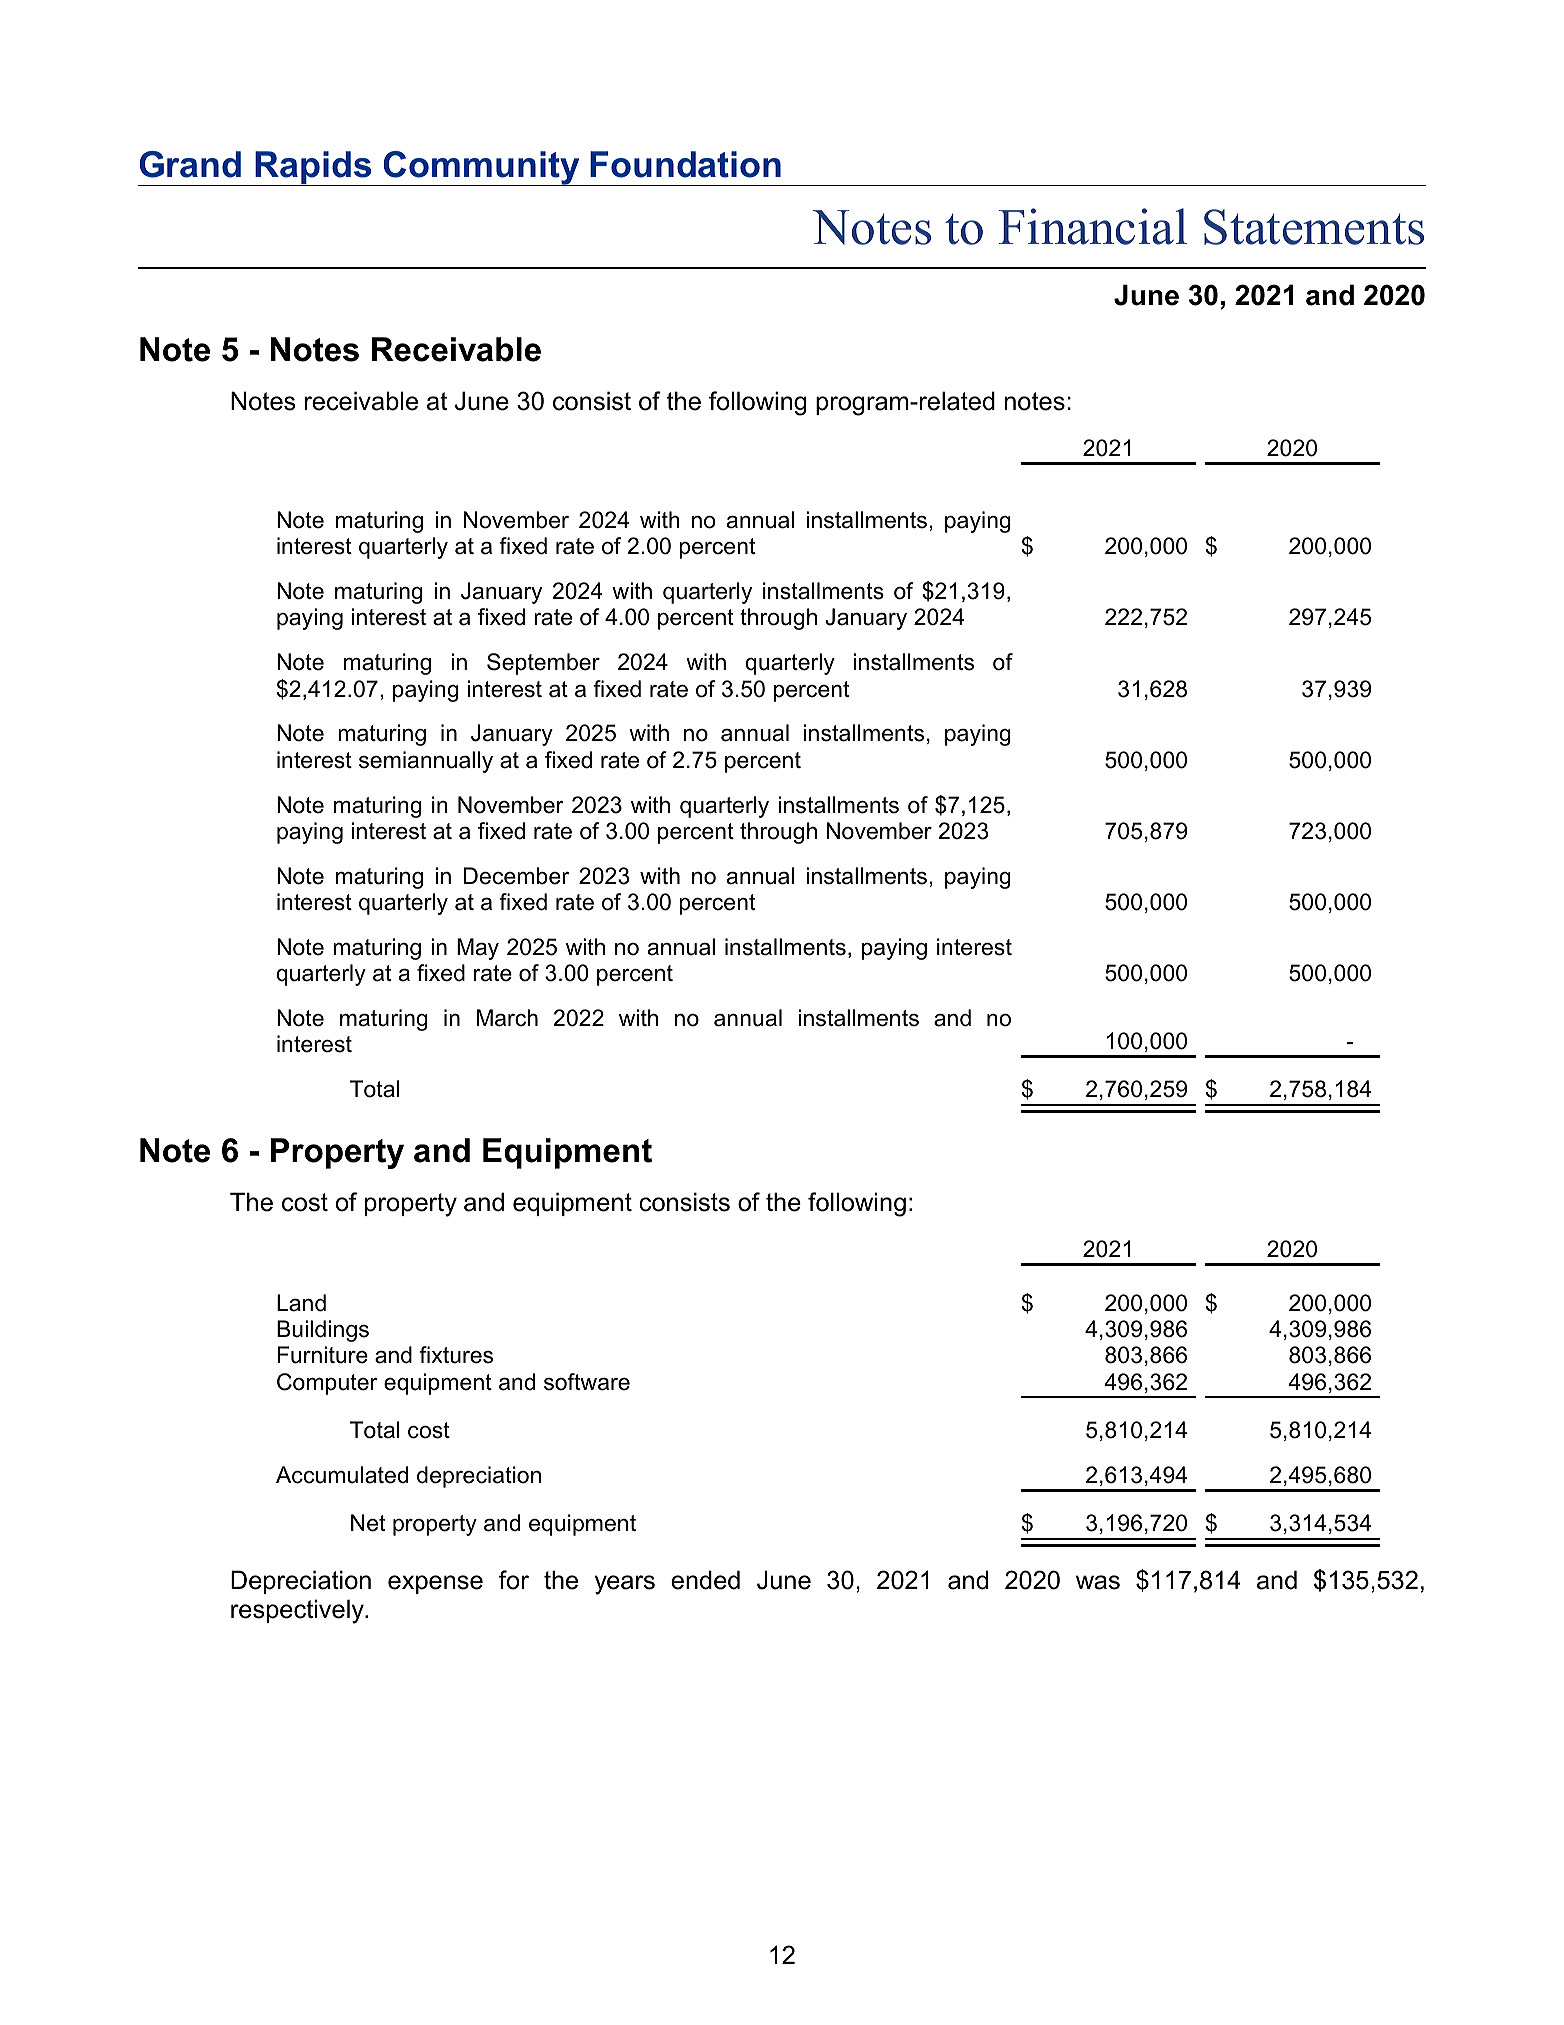 This page has height=2025, width=1564. I want to click on September, so click(543, 664).
